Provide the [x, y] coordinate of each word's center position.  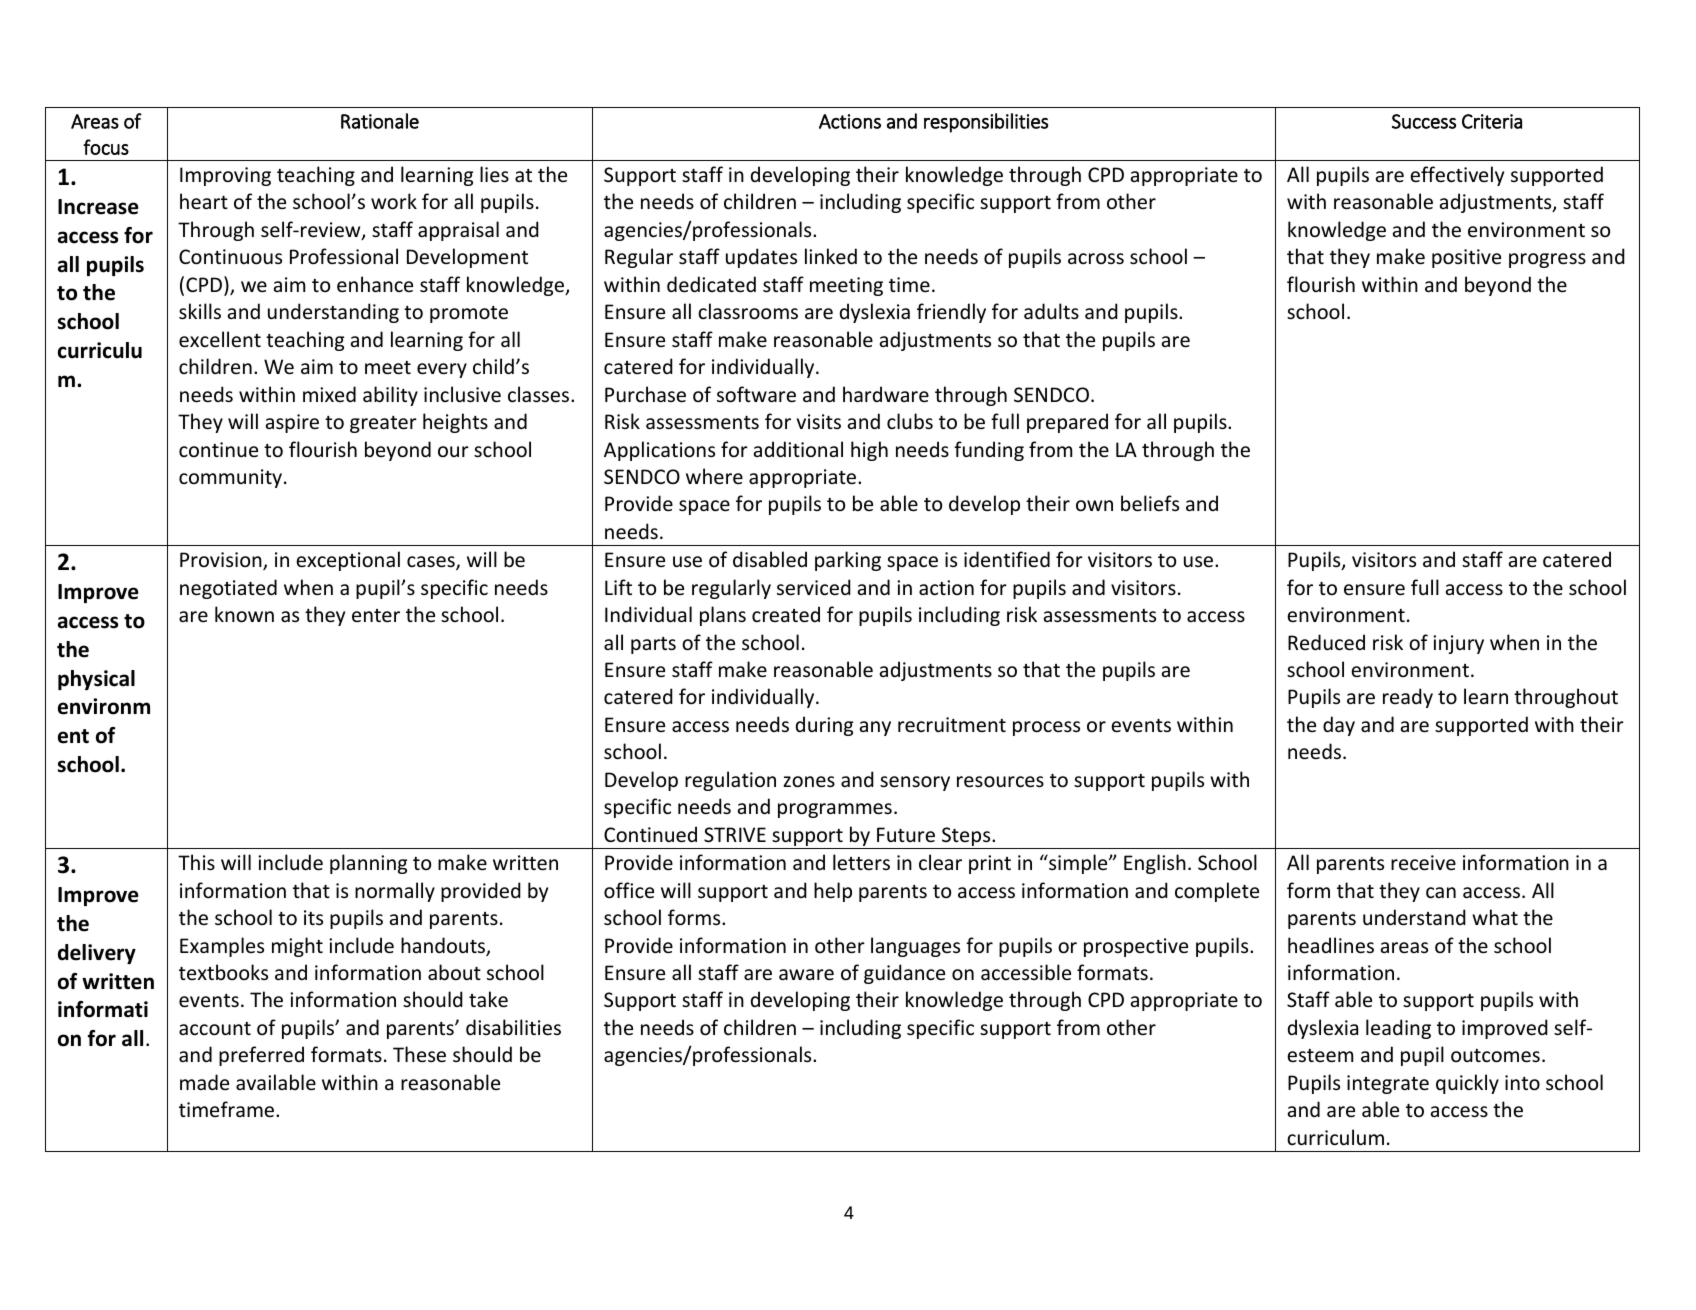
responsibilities [986, 123]
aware [806, 975]
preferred [261, 1056]
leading [1398, 1029]
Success [1424, 121]
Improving [225, 176]
